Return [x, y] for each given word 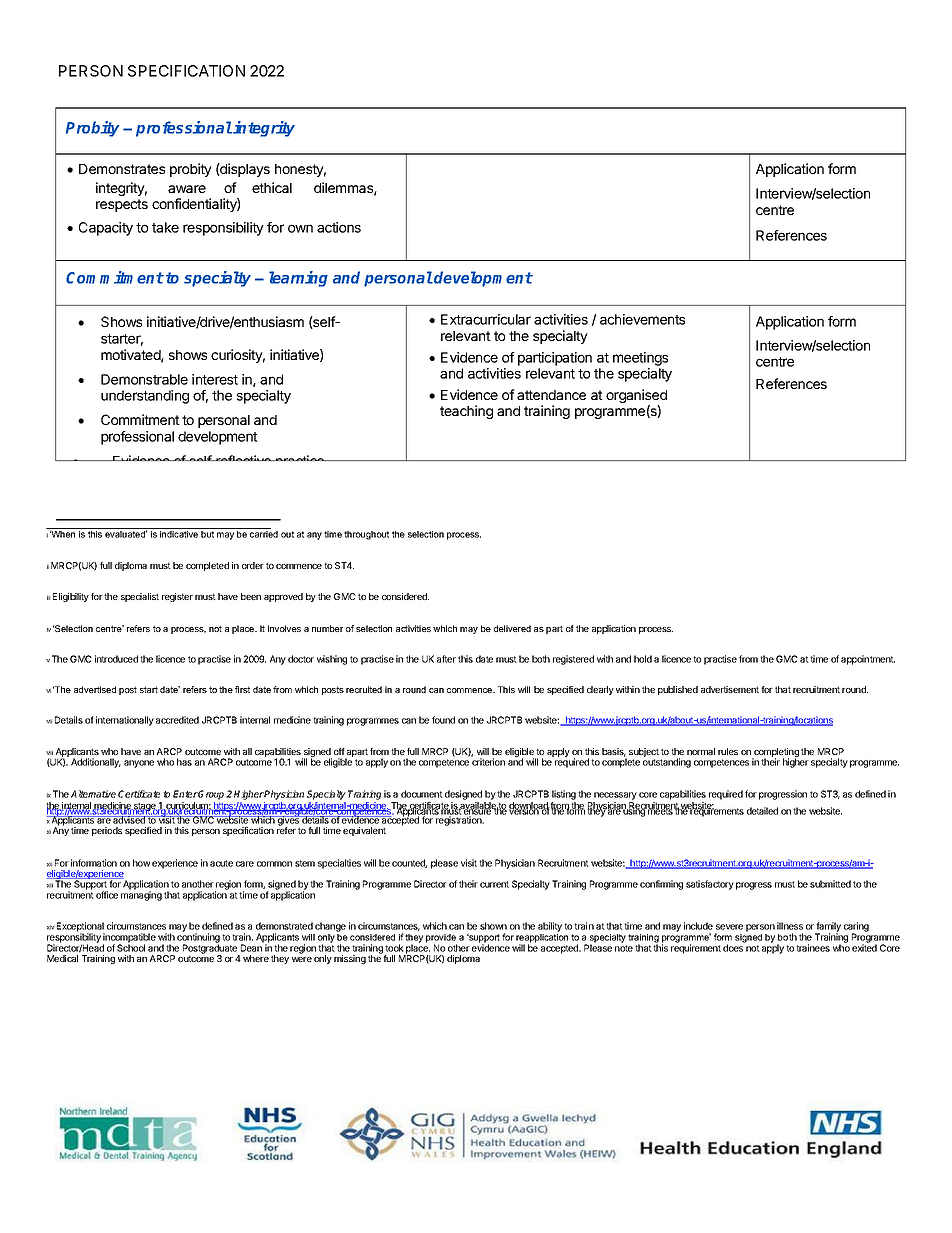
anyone [139, 764]
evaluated [126, 534]
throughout [366, 535]
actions [339, 227]
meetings [640, 359]
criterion [488, 762]
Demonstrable [144, 379]
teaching [466, 412]
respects [122, 205]
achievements [642, 319]
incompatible [129, 939]
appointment [868, 660]
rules [728, 751]
